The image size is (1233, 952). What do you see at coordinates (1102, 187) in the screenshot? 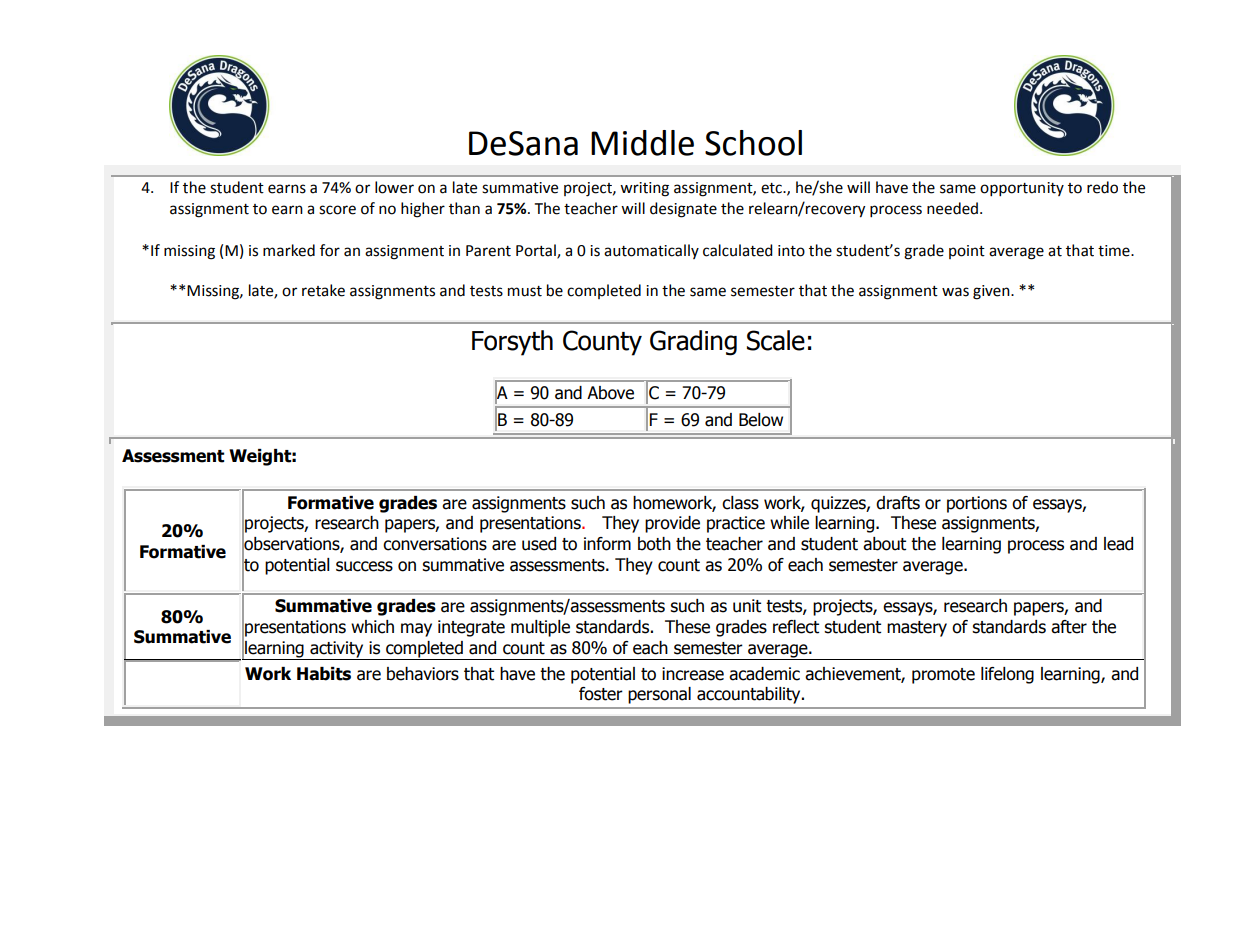
I see `redo` at bounding box center [1102, 187].
